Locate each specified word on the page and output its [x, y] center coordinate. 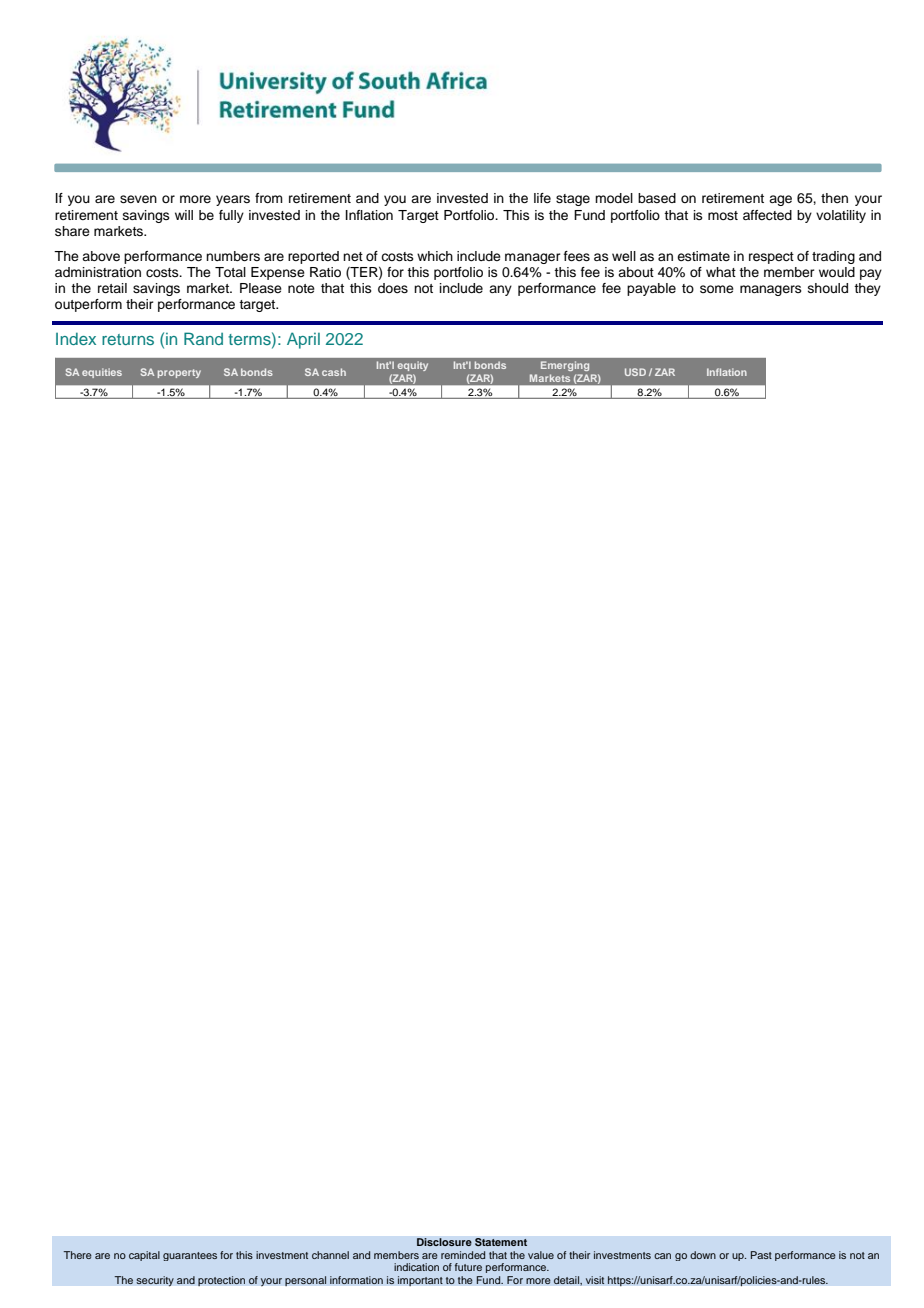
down [703, 1255]
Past [761, 1255]
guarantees [190, 1256]
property [179, 373]
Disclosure [444, 1242]
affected [767, 215]
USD [635, 372]
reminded [463, 1255]
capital [144, 1256]
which [435, 256]
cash [334, 372]
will [184, 215]
